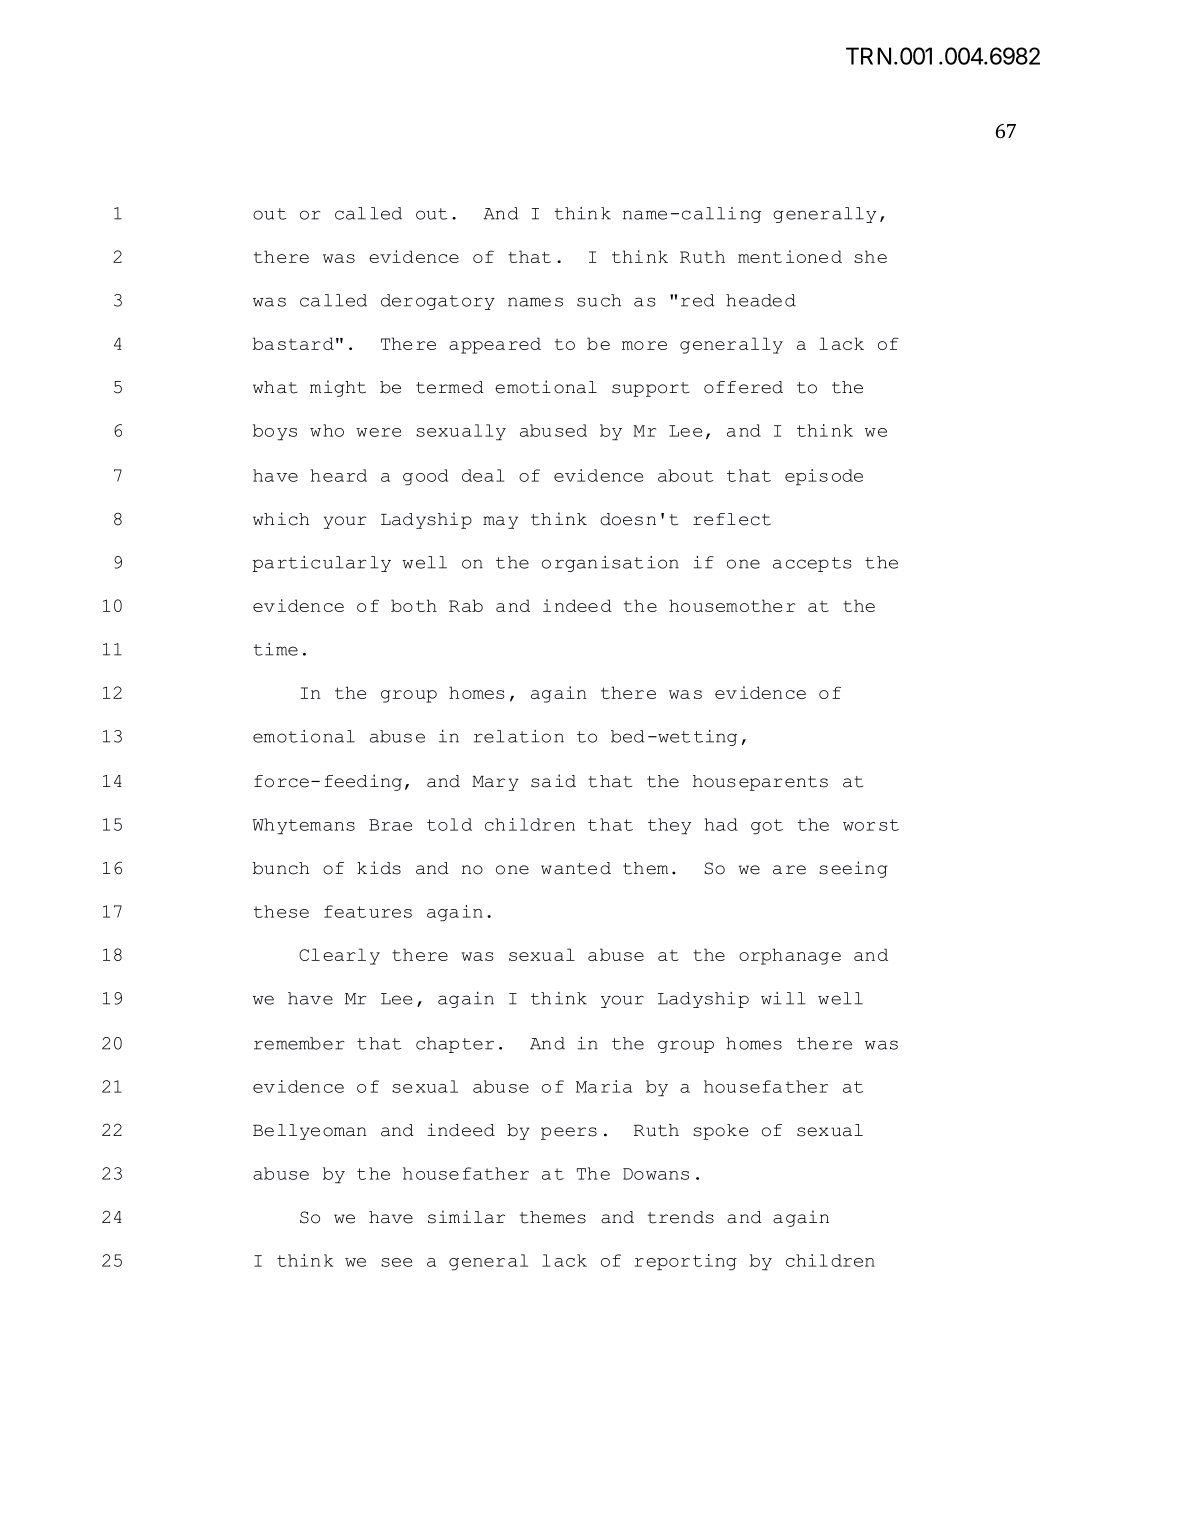  I want to click on kids, so click(379, 868).
